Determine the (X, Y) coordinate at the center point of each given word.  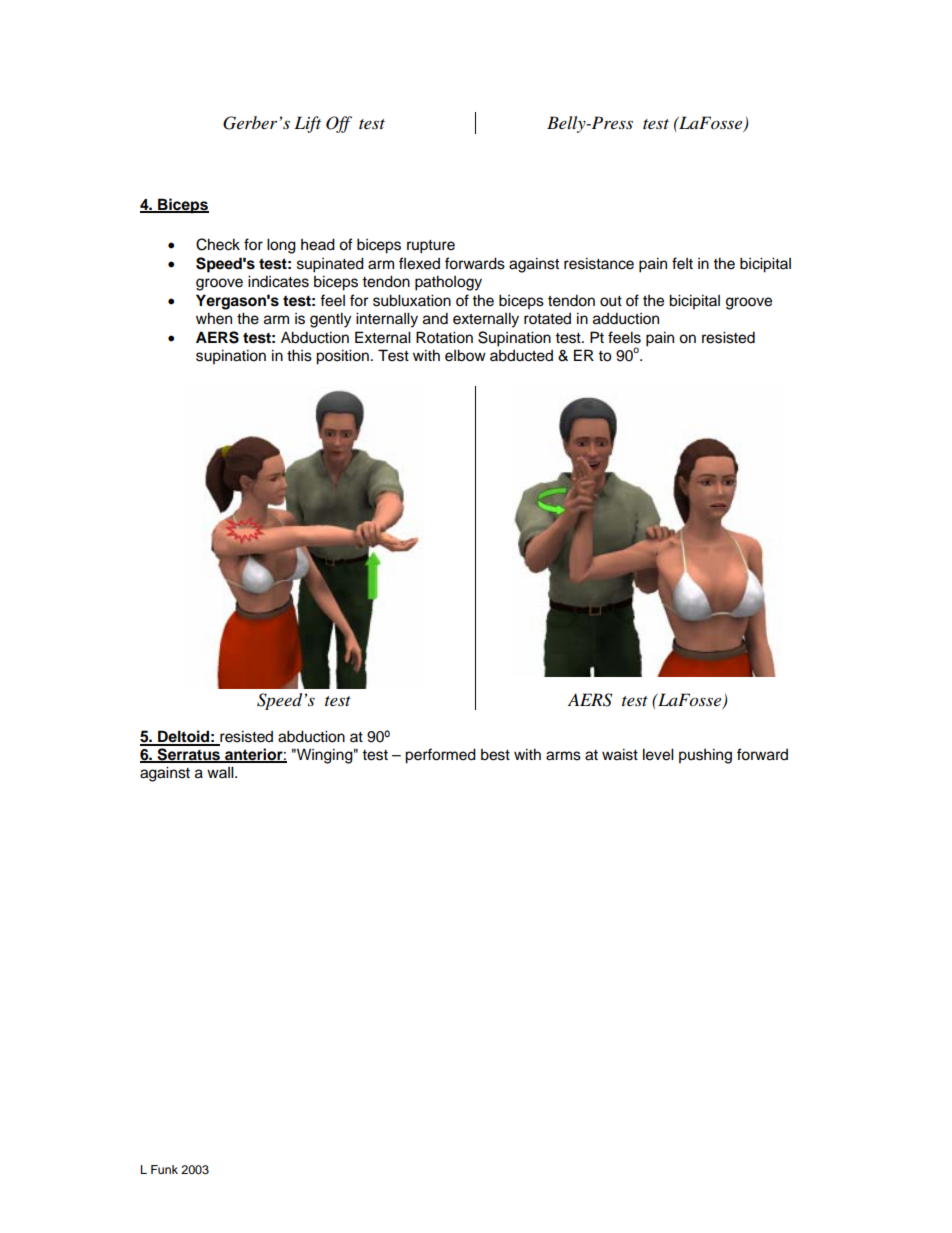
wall (221, 772)
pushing (705, 756)
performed (440, 756)
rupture (431, 247)
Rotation (444, 337)
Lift (307, 124)
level (658, 754)
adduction (626, 318)
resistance (599, 263)
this (299, 355)
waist (620, 754)
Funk (164, 1169)
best (495, 755)
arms (563, 756)
